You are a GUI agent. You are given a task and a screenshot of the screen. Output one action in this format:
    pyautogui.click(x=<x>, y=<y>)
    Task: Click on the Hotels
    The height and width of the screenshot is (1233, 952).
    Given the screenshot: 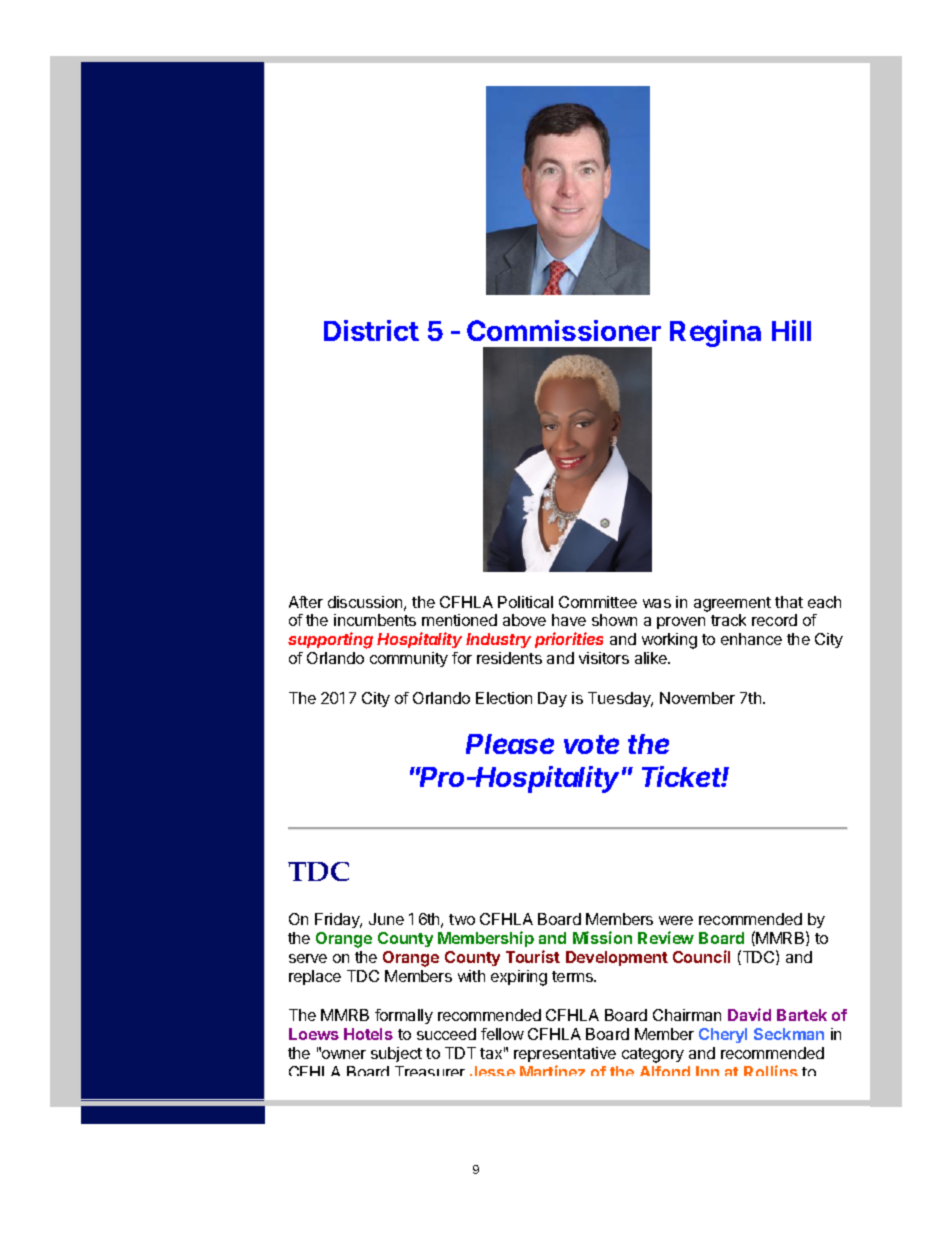 What is the action you would take?
    pyautogui.click(x=368, y=1034)
